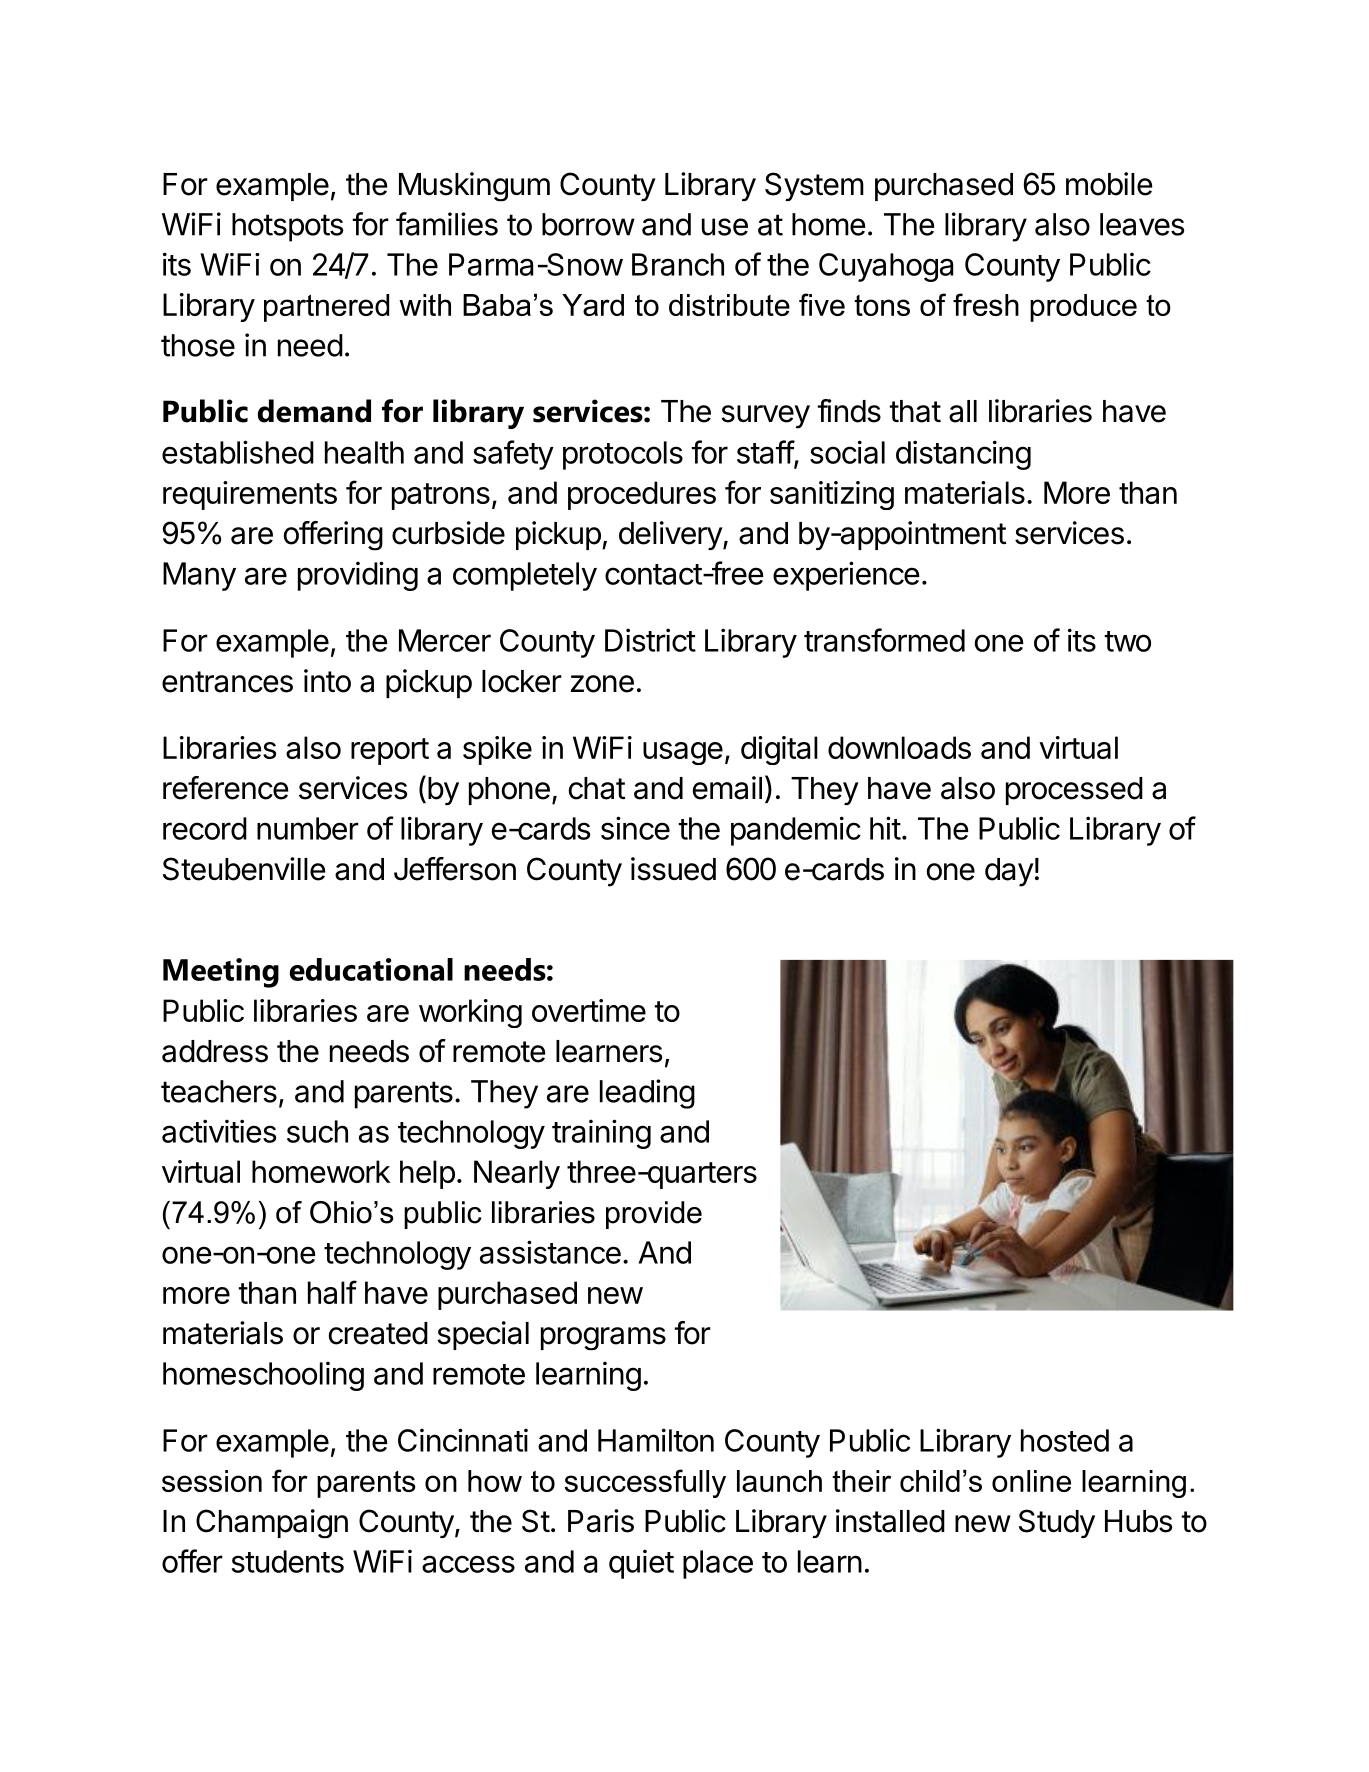  I want to click on issued, so click(673, 869).
